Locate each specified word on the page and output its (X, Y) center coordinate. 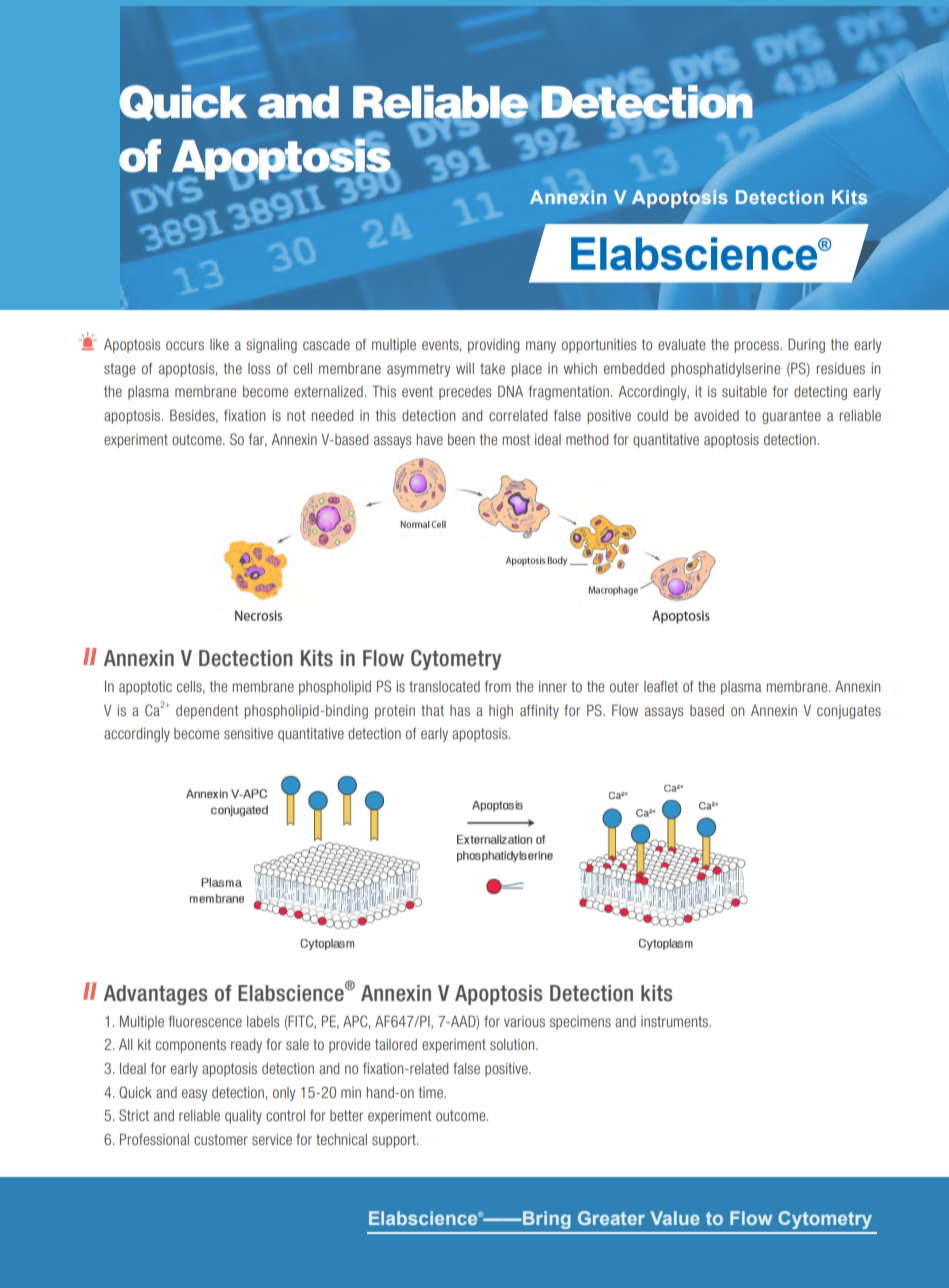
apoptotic (145, 688)
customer (221, 1139)
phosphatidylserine (725, 370)
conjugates (849, 712)
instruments (675, 1021)
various (524, 1021)
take (492, 368)
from (498, 686)
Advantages (155, 995)
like (219, 344)
